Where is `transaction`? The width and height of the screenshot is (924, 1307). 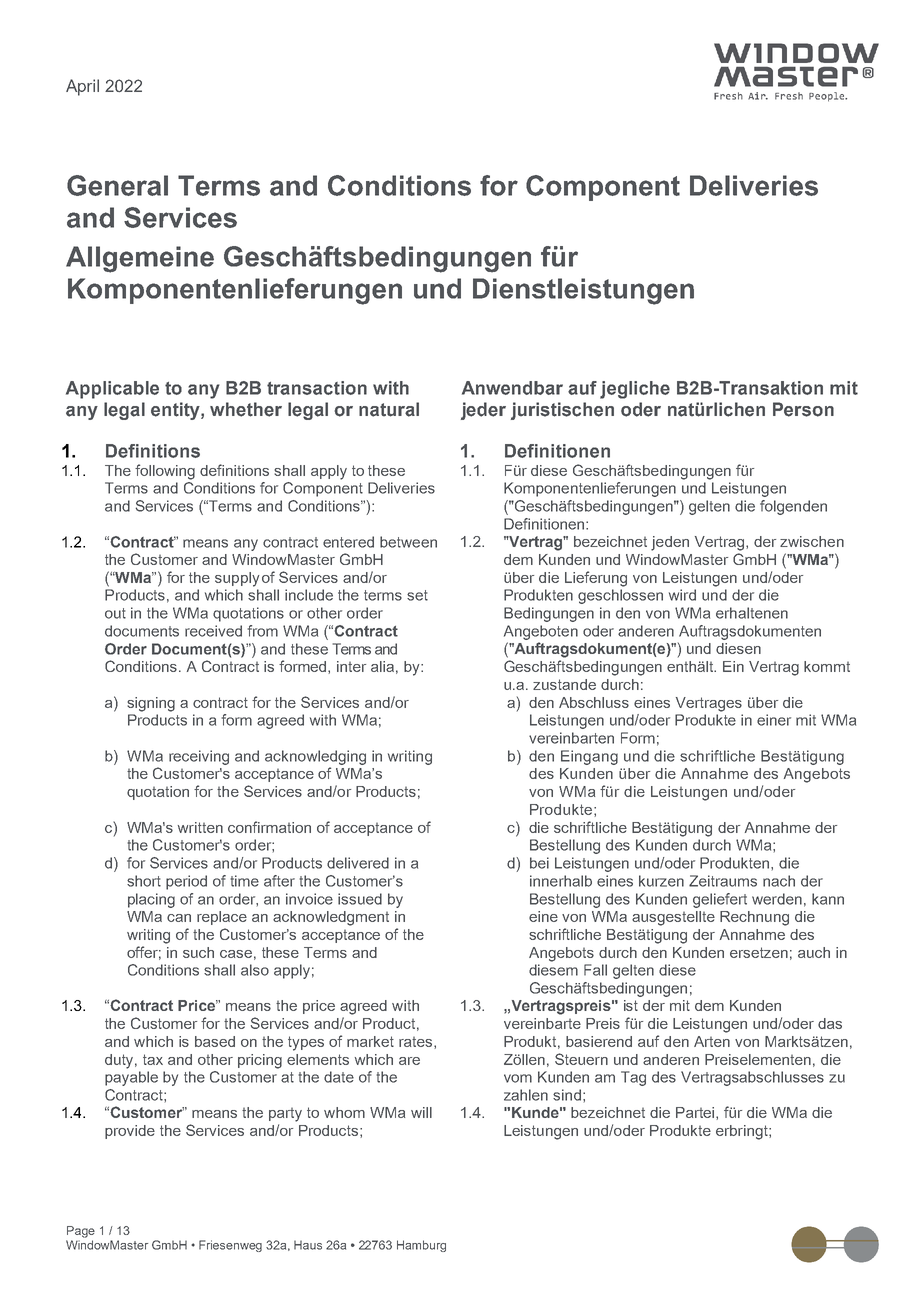
transaction is located at coordinates (317, 388).
